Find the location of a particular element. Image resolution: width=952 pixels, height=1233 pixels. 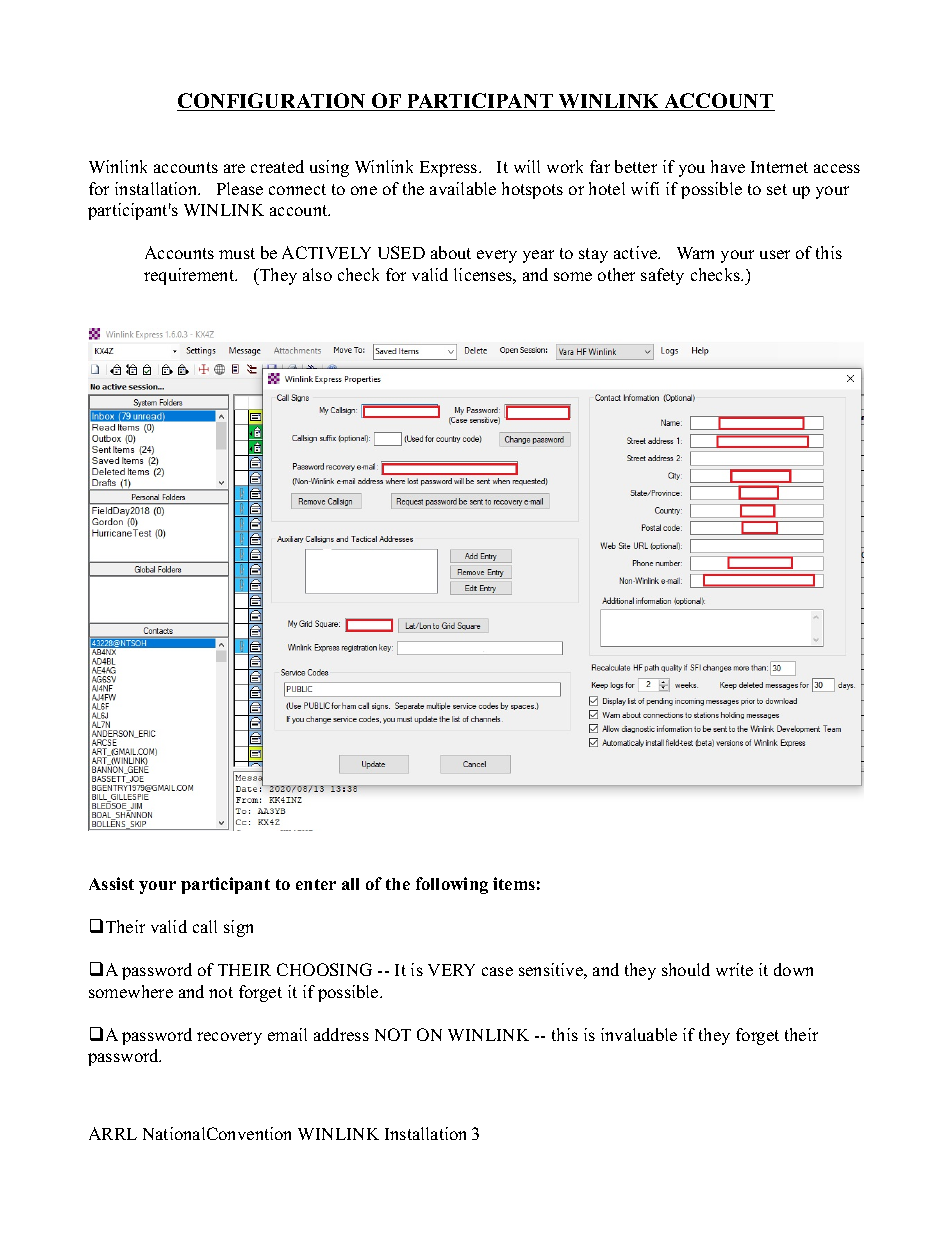

email is located at coordinates (287, 1034).
